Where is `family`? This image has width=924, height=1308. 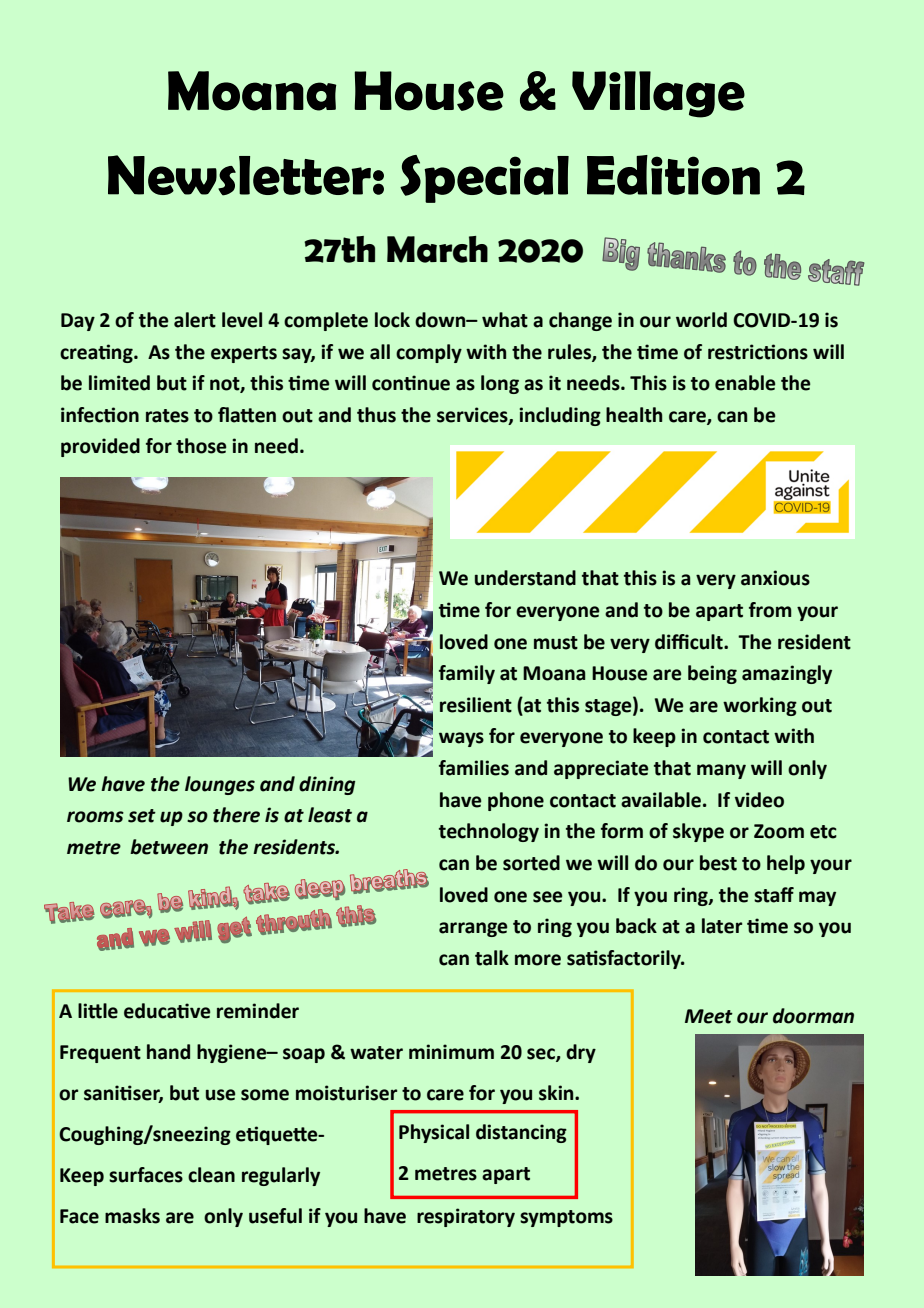 family is located at coordinates (467, 674).
